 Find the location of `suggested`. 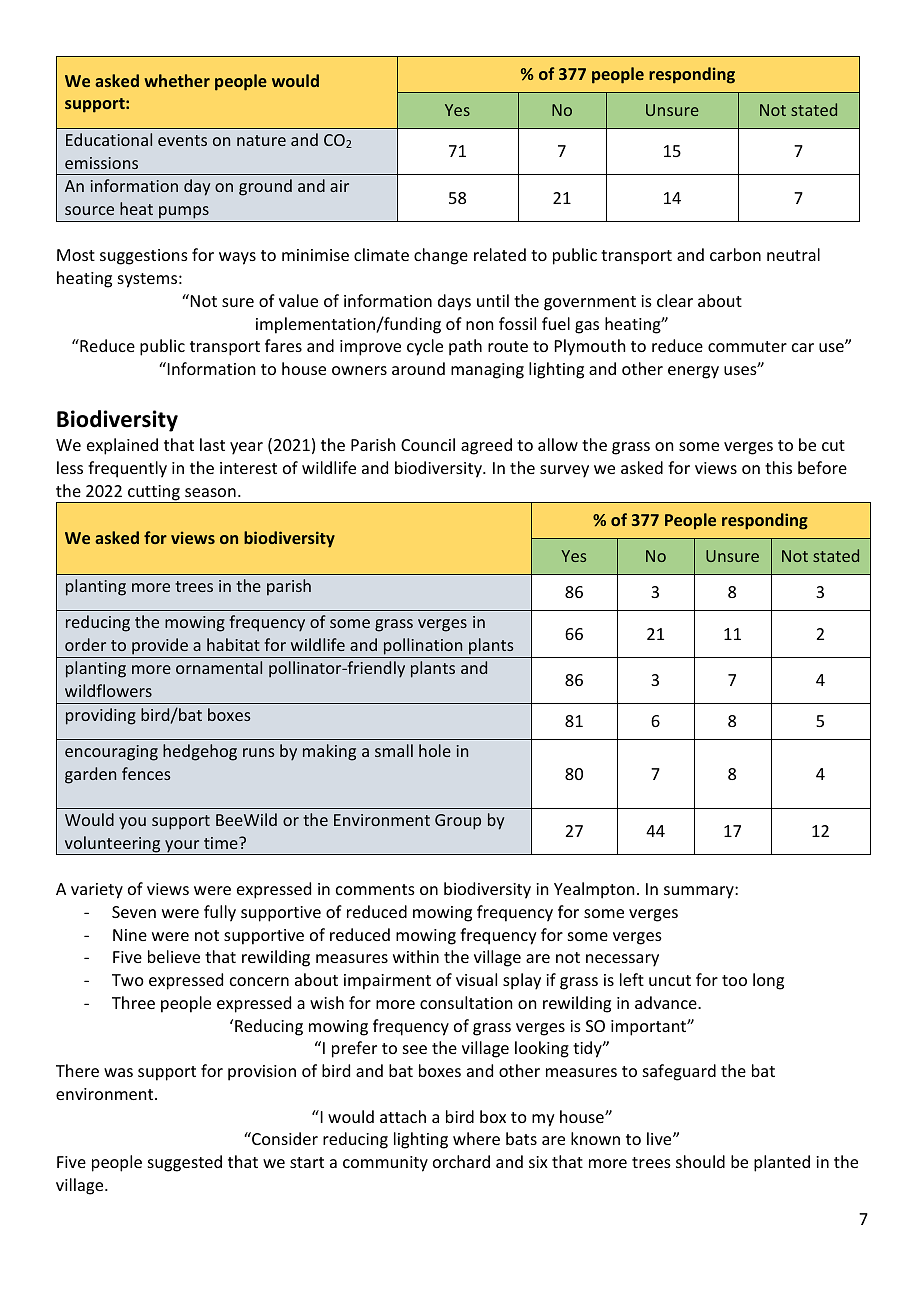

suggested is located at coordinates (185, 1163).
